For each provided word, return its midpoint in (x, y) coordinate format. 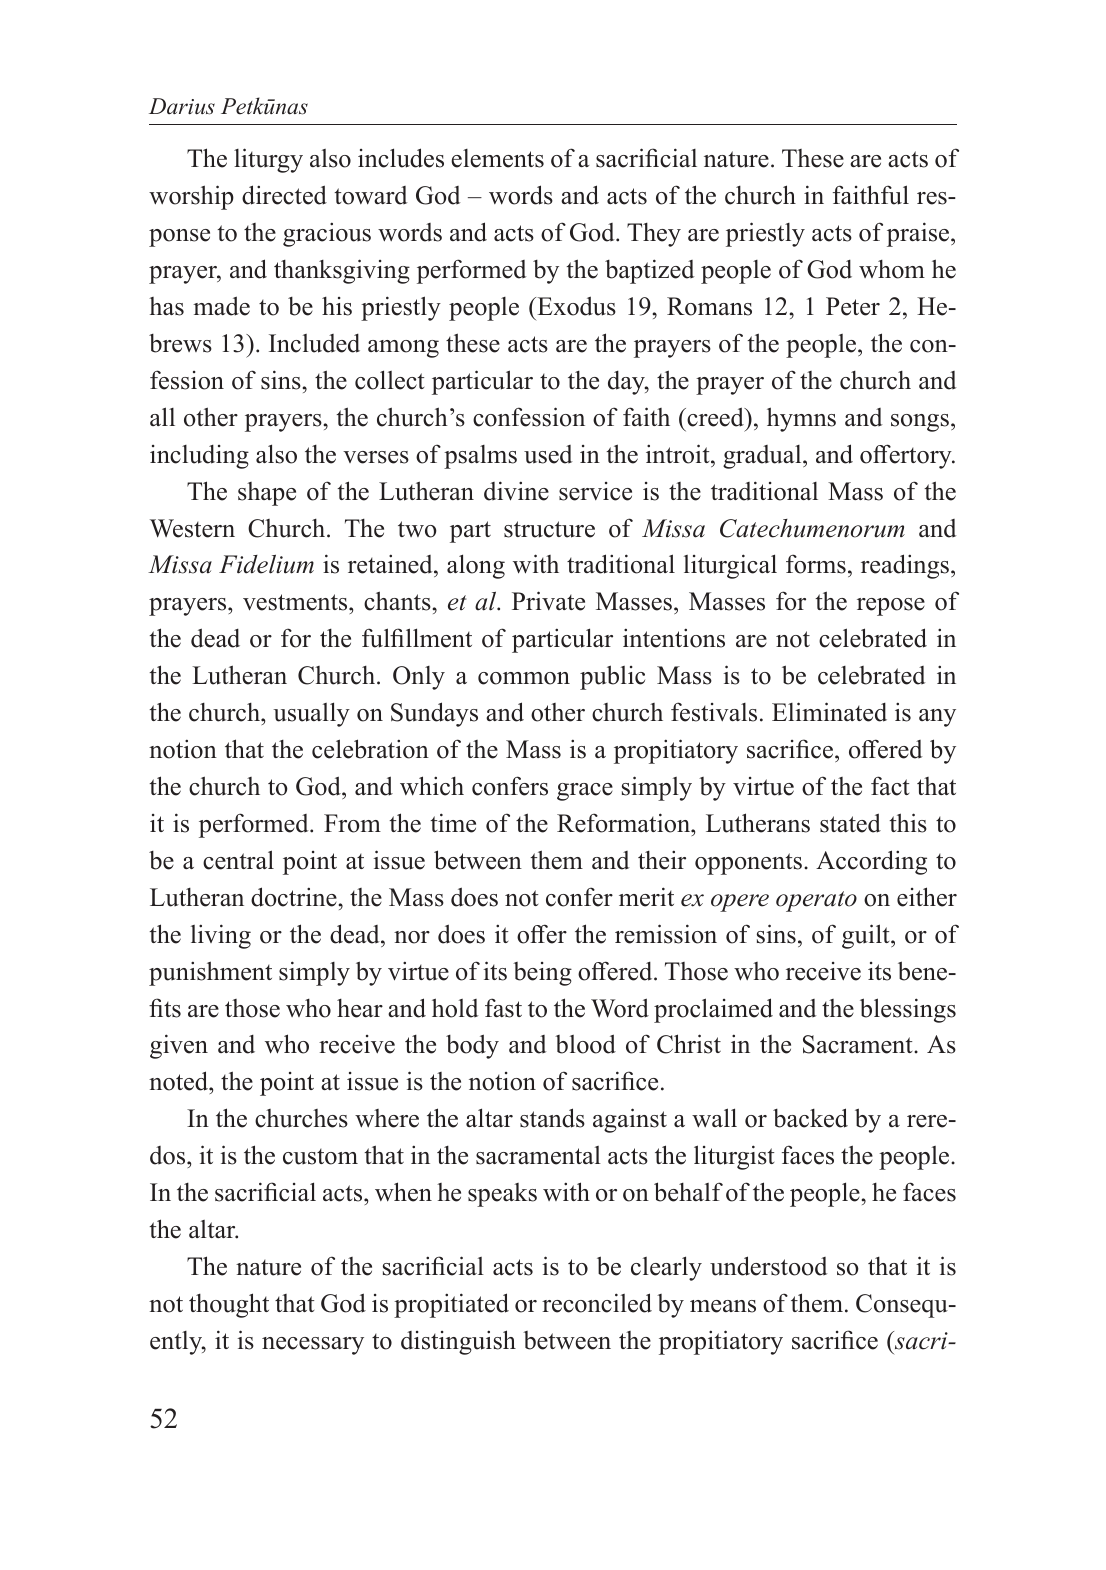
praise (919, 234)
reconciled (597, 1303)
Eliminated (829, 712)
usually (311, 714)
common (524, 678)
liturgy (268, 160)
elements (497, 158)
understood (768, 1266)
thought (229, 1305)
